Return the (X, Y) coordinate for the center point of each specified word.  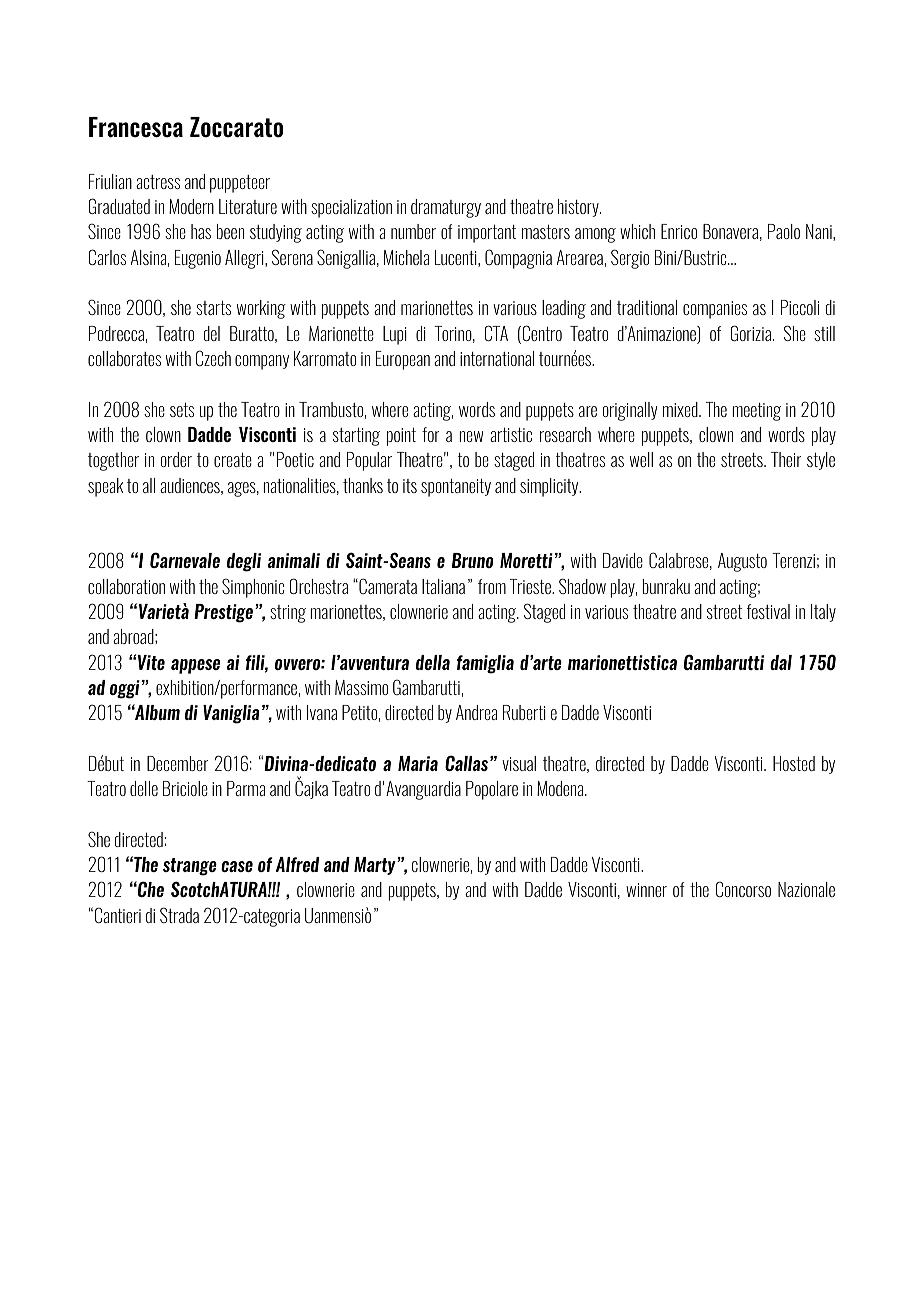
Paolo (784, 231)
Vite (151, 662)
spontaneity (456, 487)
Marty (376, 866)
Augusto (742, 562)
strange (190, 867)
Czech (213, 358)
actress (158, 182)
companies (715, 310)
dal (781, 662)
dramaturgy (446, 208)
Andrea (476, 712)
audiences (191, 486)
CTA (496, 333)
